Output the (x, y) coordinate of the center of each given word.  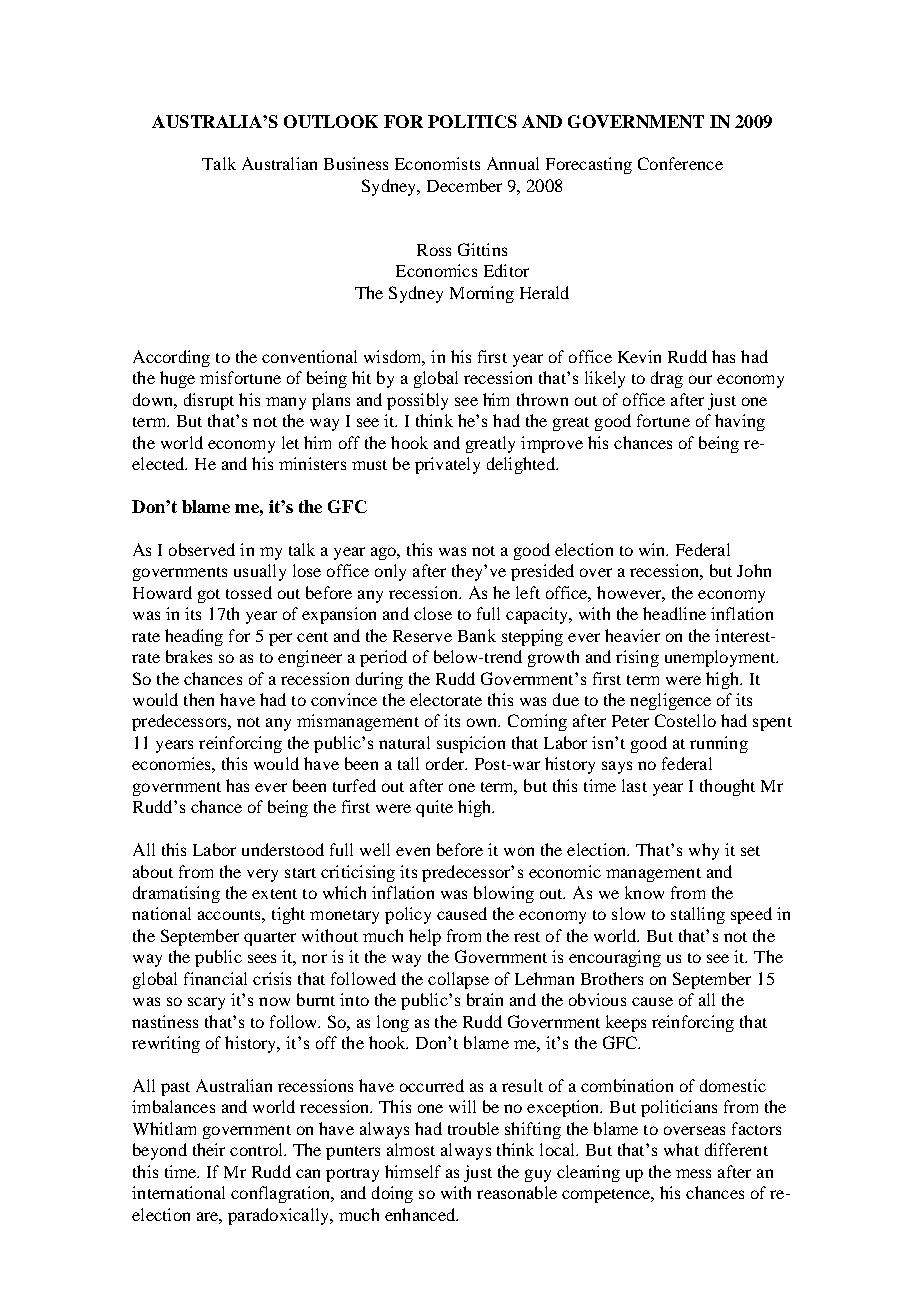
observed (202, 549)
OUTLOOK (331, 121)
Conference (680, 163)
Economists (437, 163)
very (262, 875)
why (704, 851)
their (209, 1149)
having (740, 422)
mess (693, 1173)
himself (413, 1171)
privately (447, 465)
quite (434, 808)
